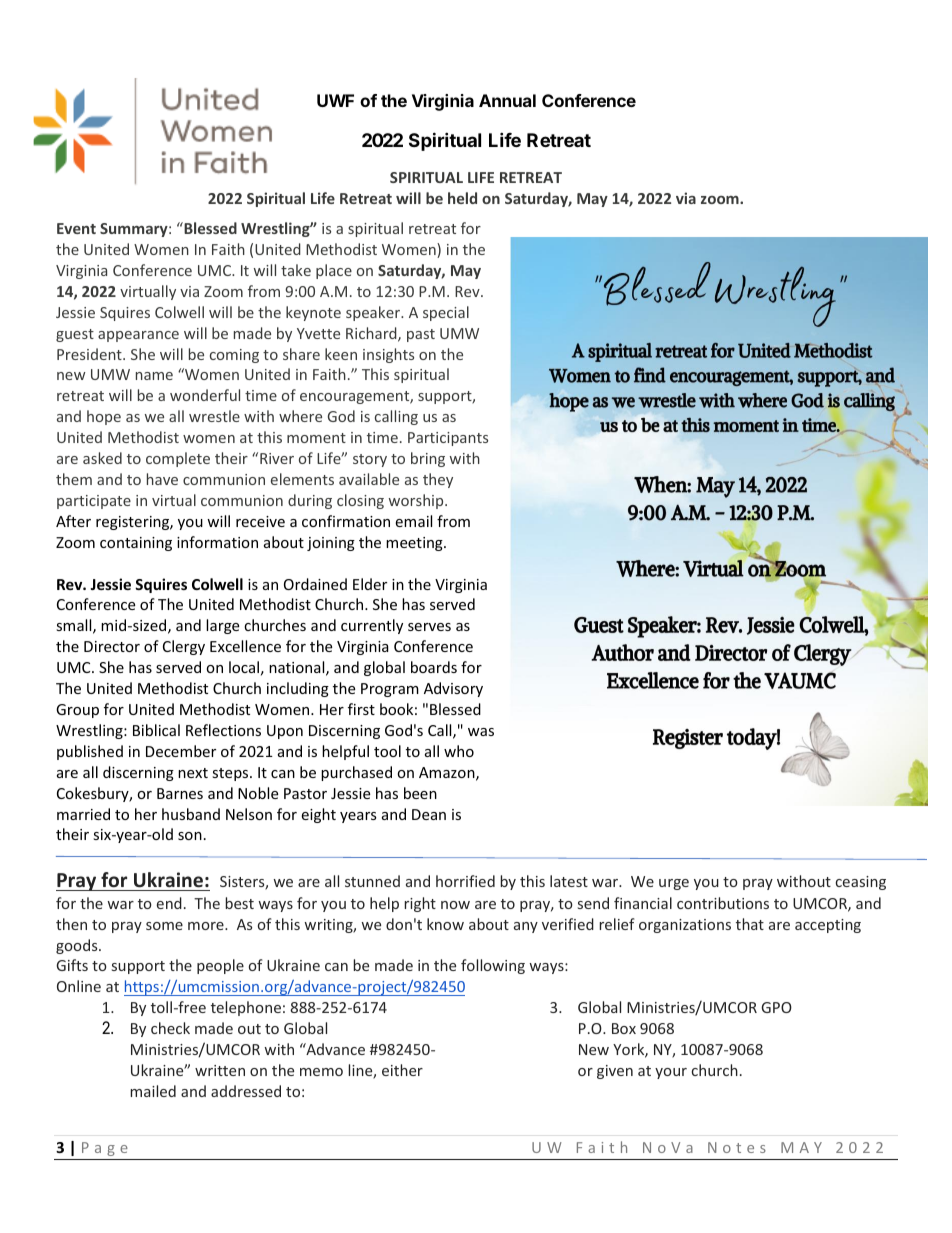 The image size is (952, 1233). Describe the element at coordinates (429, 627) in the image. I see `serves` at that location.
